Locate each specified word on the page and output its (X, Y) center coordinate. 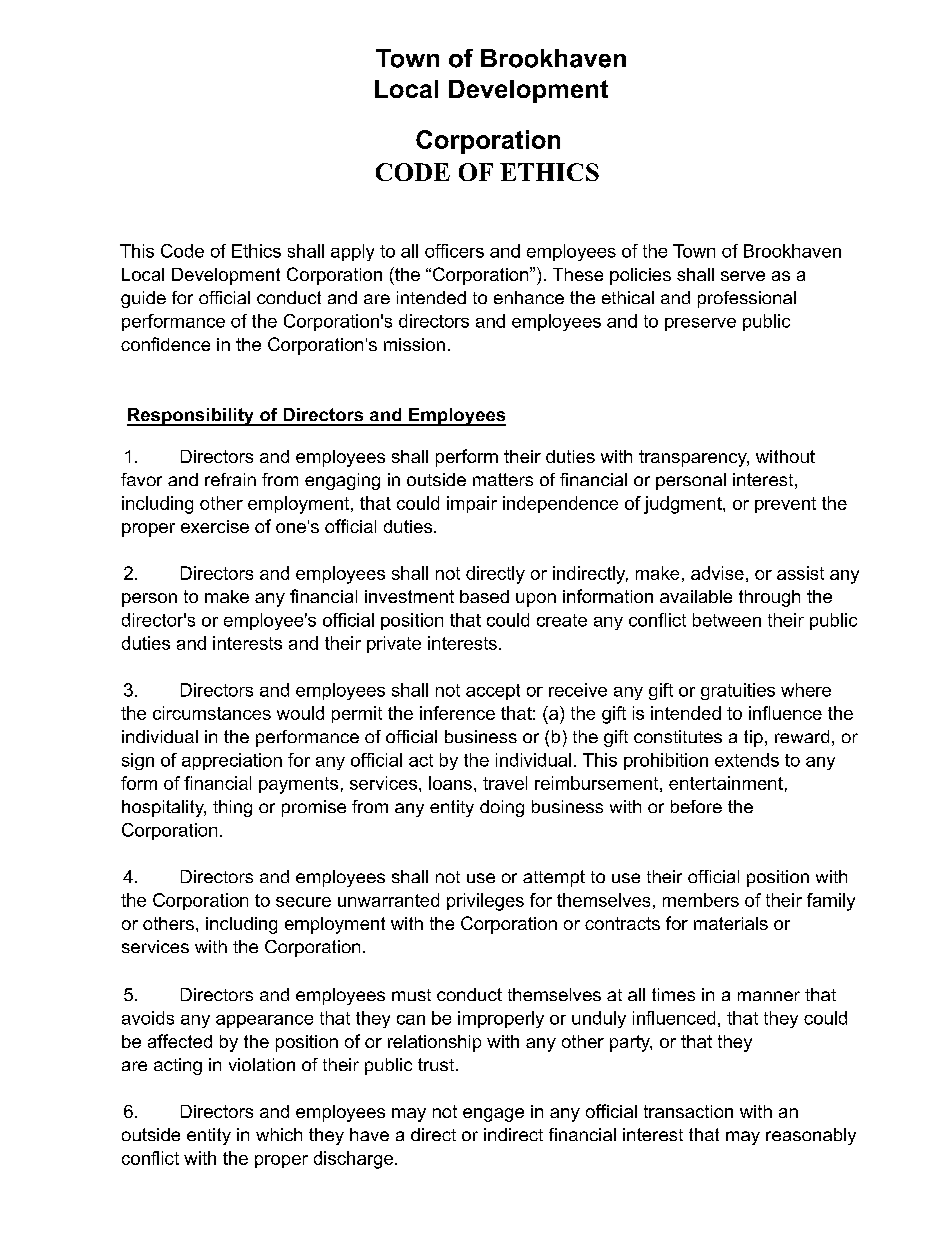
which (279, 1134)
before (696, 806)
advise (717, 573)
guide (143, 299)
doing (502, 808)
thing (232, 808)
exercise (215, 526)
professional (747, 299)
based (484, 596)
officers (454, 251)
